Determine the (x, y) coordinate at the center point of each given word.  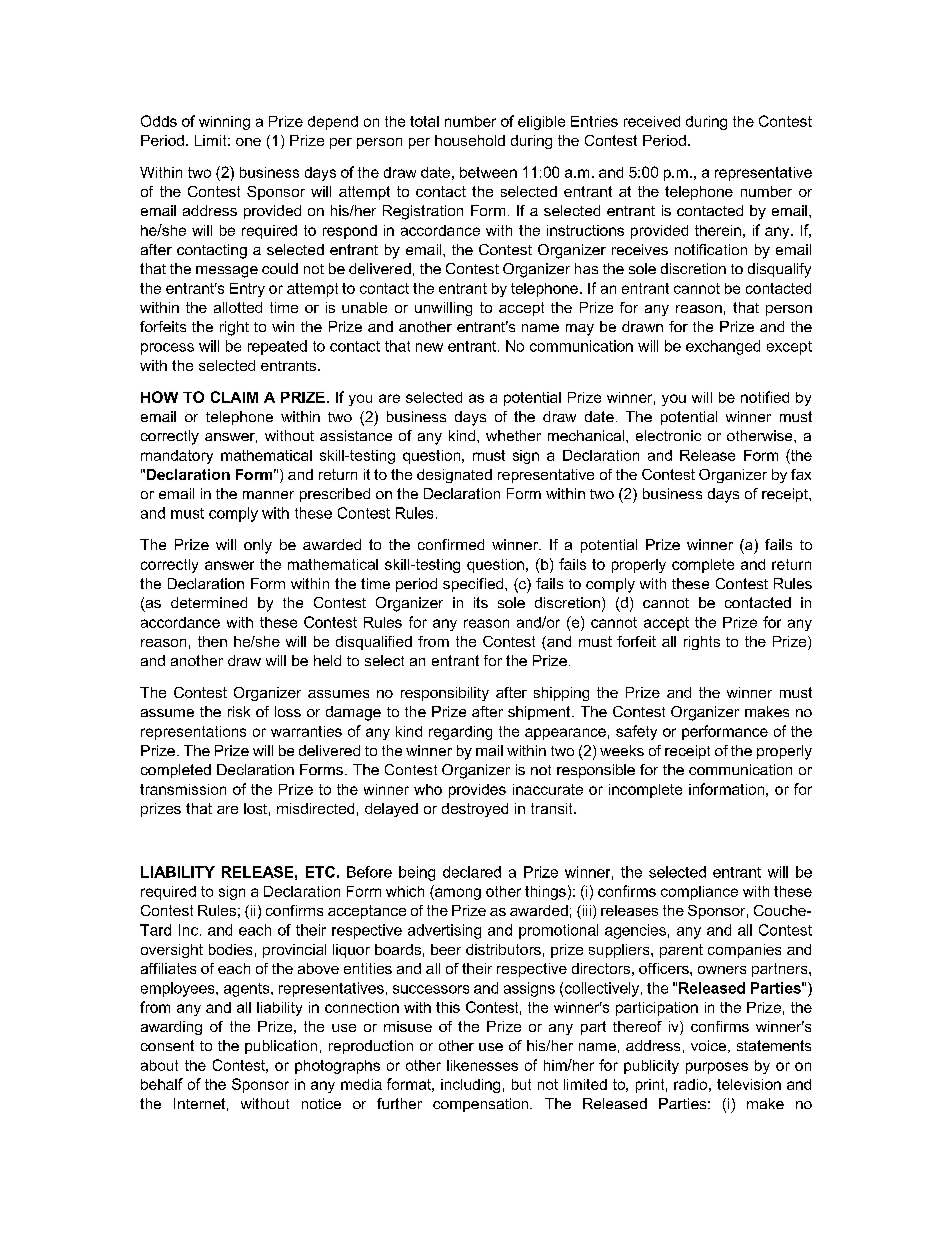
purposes (717, 1068)
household (470, 140)
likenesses (482, 1065)
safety (636, 732)
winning (224, 123)
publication (281, 1047)
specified (474, 585)
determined (209, 602)
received (652, 121)
